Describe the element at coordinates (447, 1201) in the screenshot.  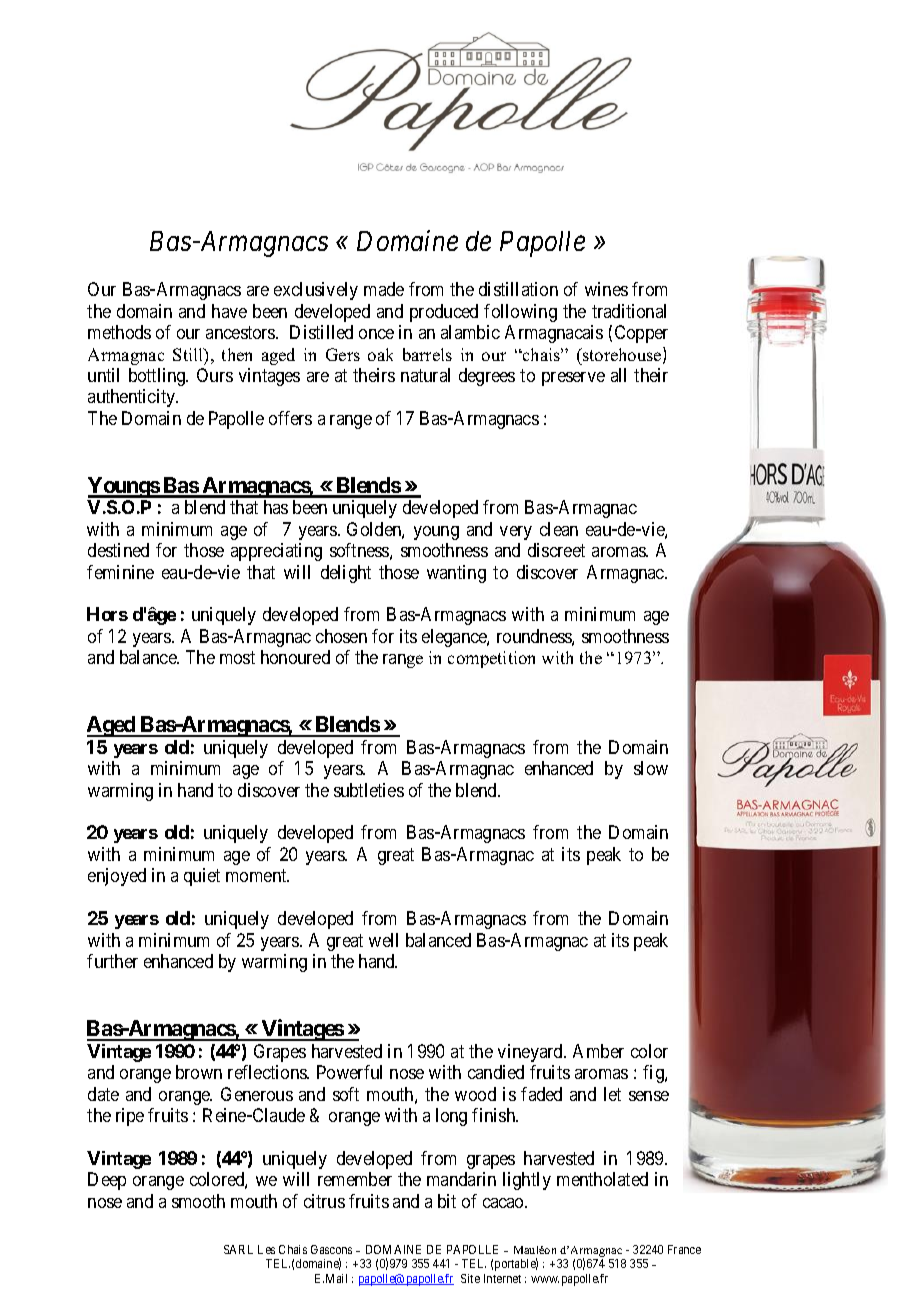
I see `bit` at that location.
